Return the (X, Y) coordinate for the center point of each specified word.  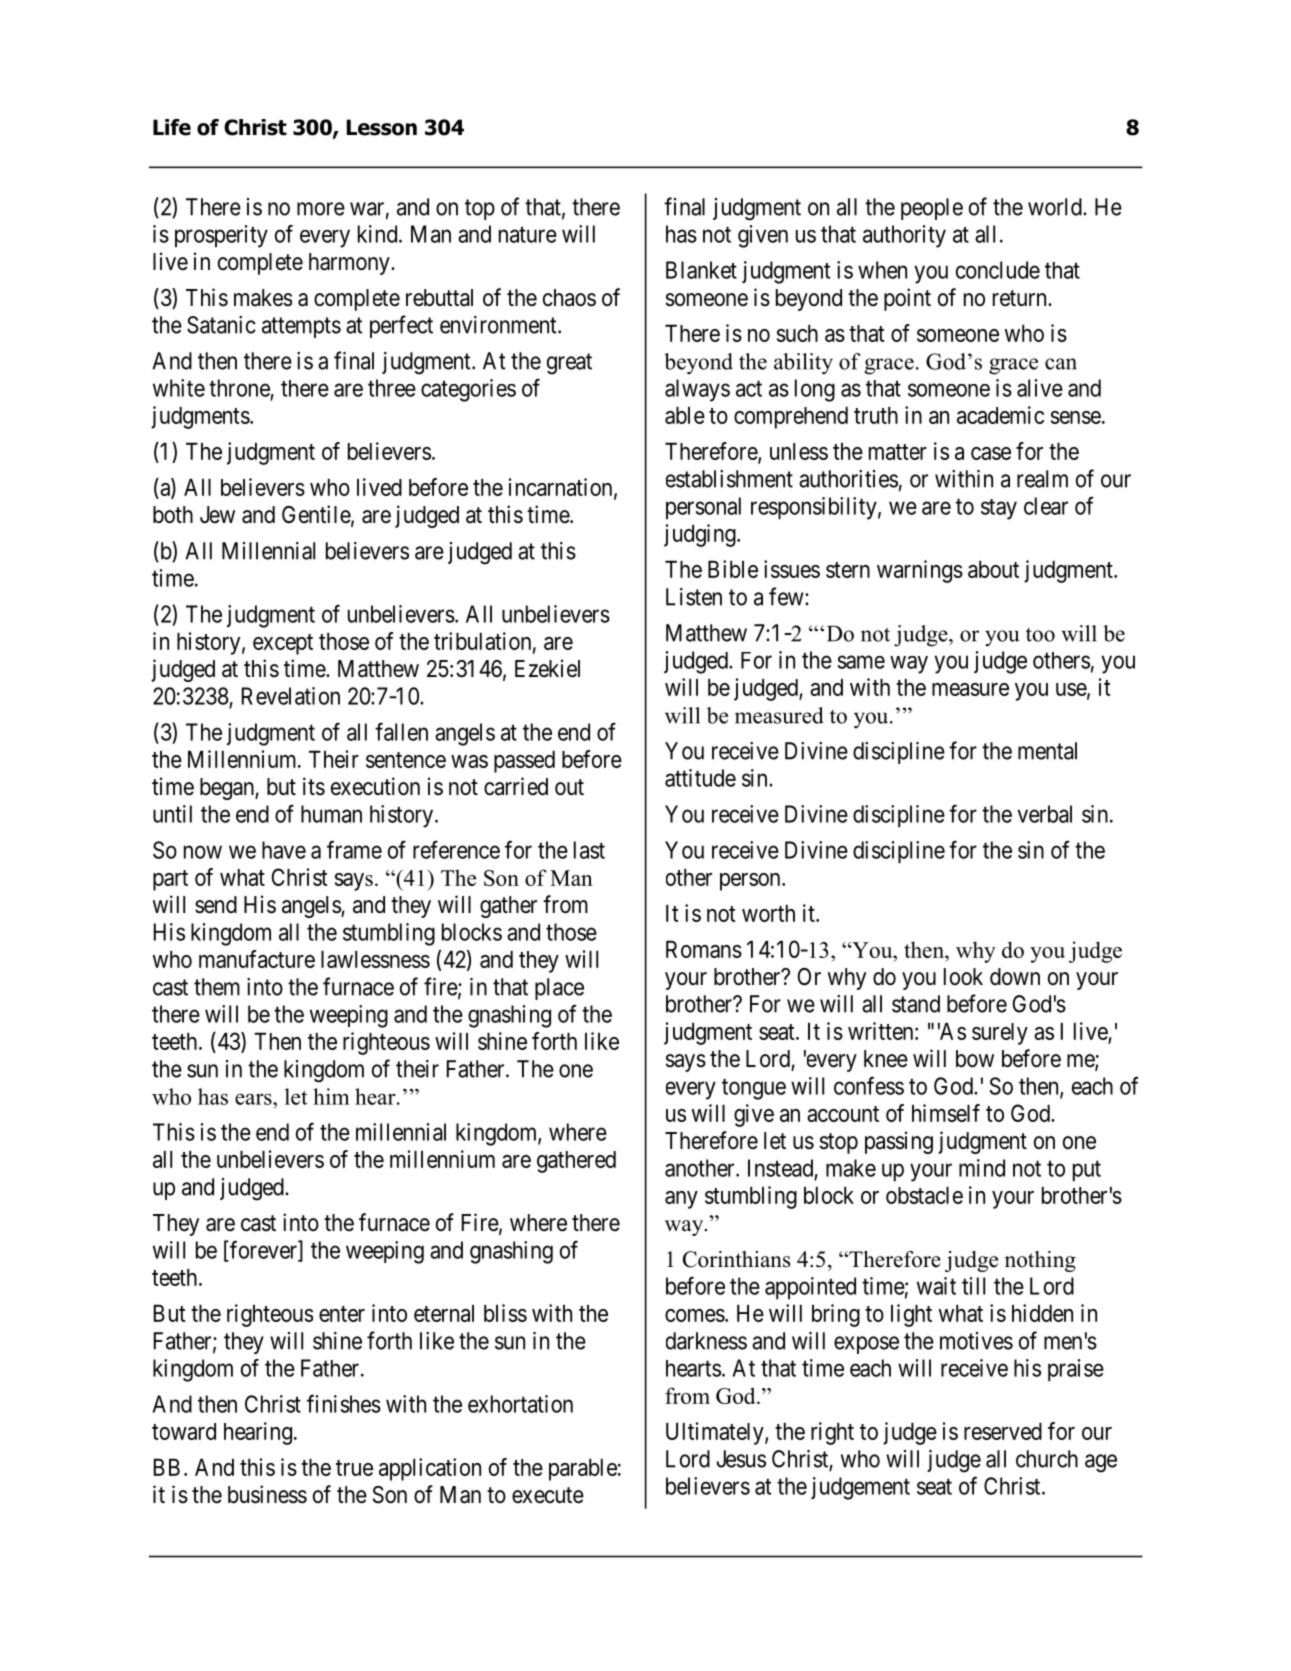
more (321, 209)
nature (528, 235)
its (314, 786)
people (932, 209)
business (267, 1494)
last (589, 850)
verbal (1044, 814)
